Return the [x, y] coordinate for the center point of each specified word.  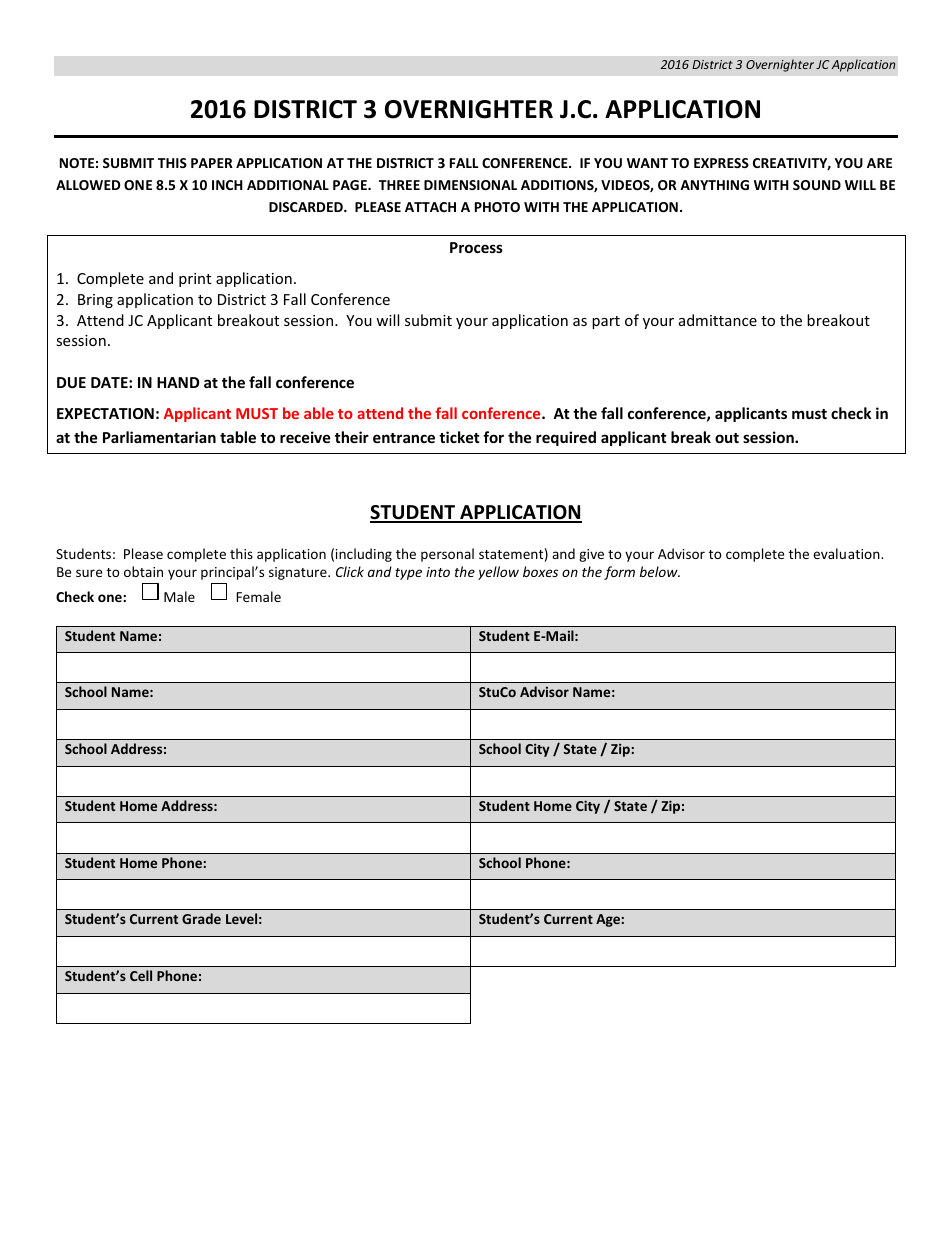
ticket [459, 437]
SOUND [817, 185]
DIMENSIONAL [470, 185]
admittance [718, 320]
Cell [141, 975]
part [606, 322]
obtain [143, 571]
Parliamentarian [159, 437]
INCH [227, 185]
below [660, 571]
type [408, 574]
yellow [498, 573]
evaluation [847, 553]
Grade [201, 918]
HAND [178, 382]
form [619, 573]
